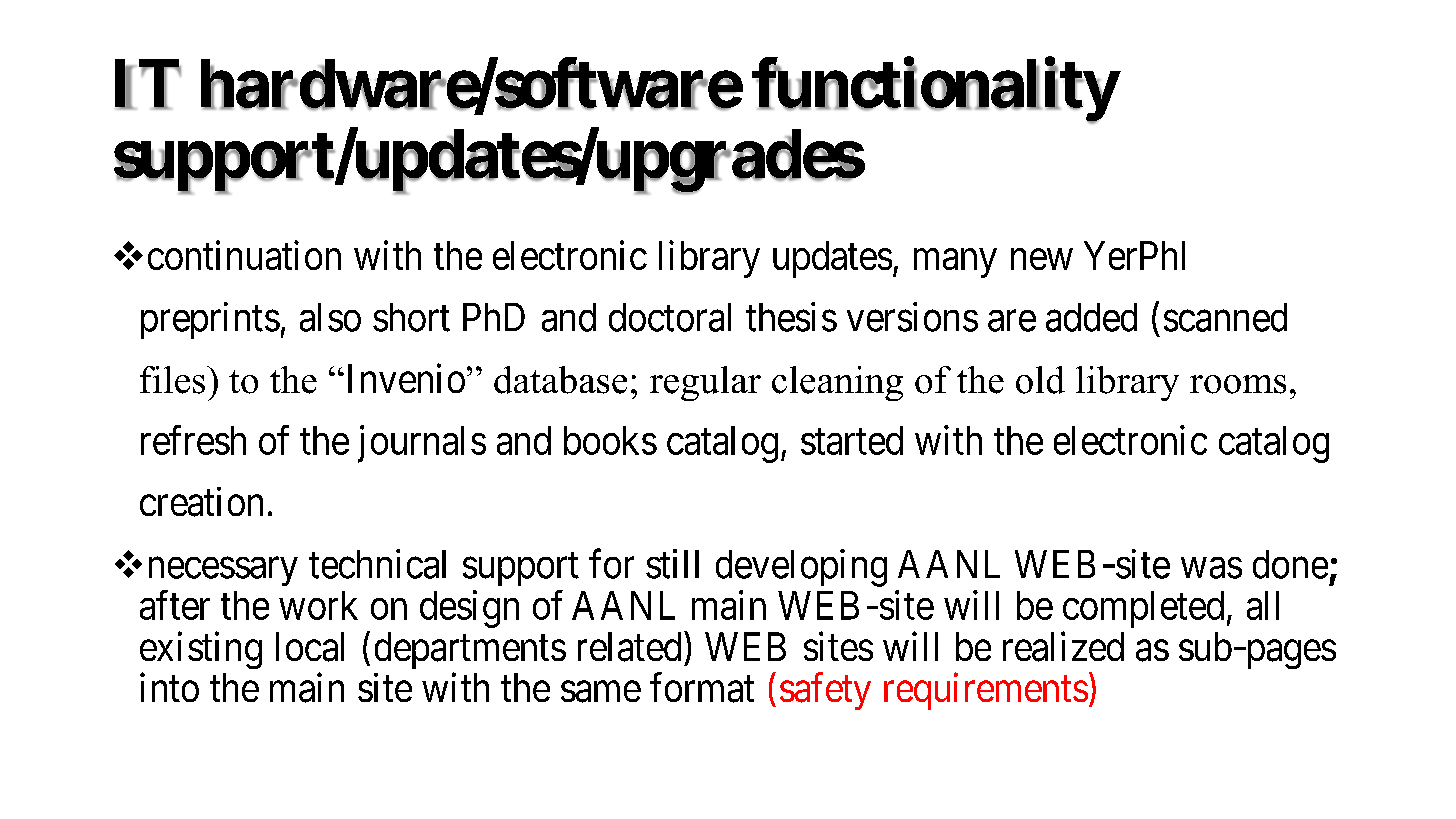  What do you see at coordinates (1290, 564) in the screenshot?
I see `done` at bounding box center [1290, 564].
